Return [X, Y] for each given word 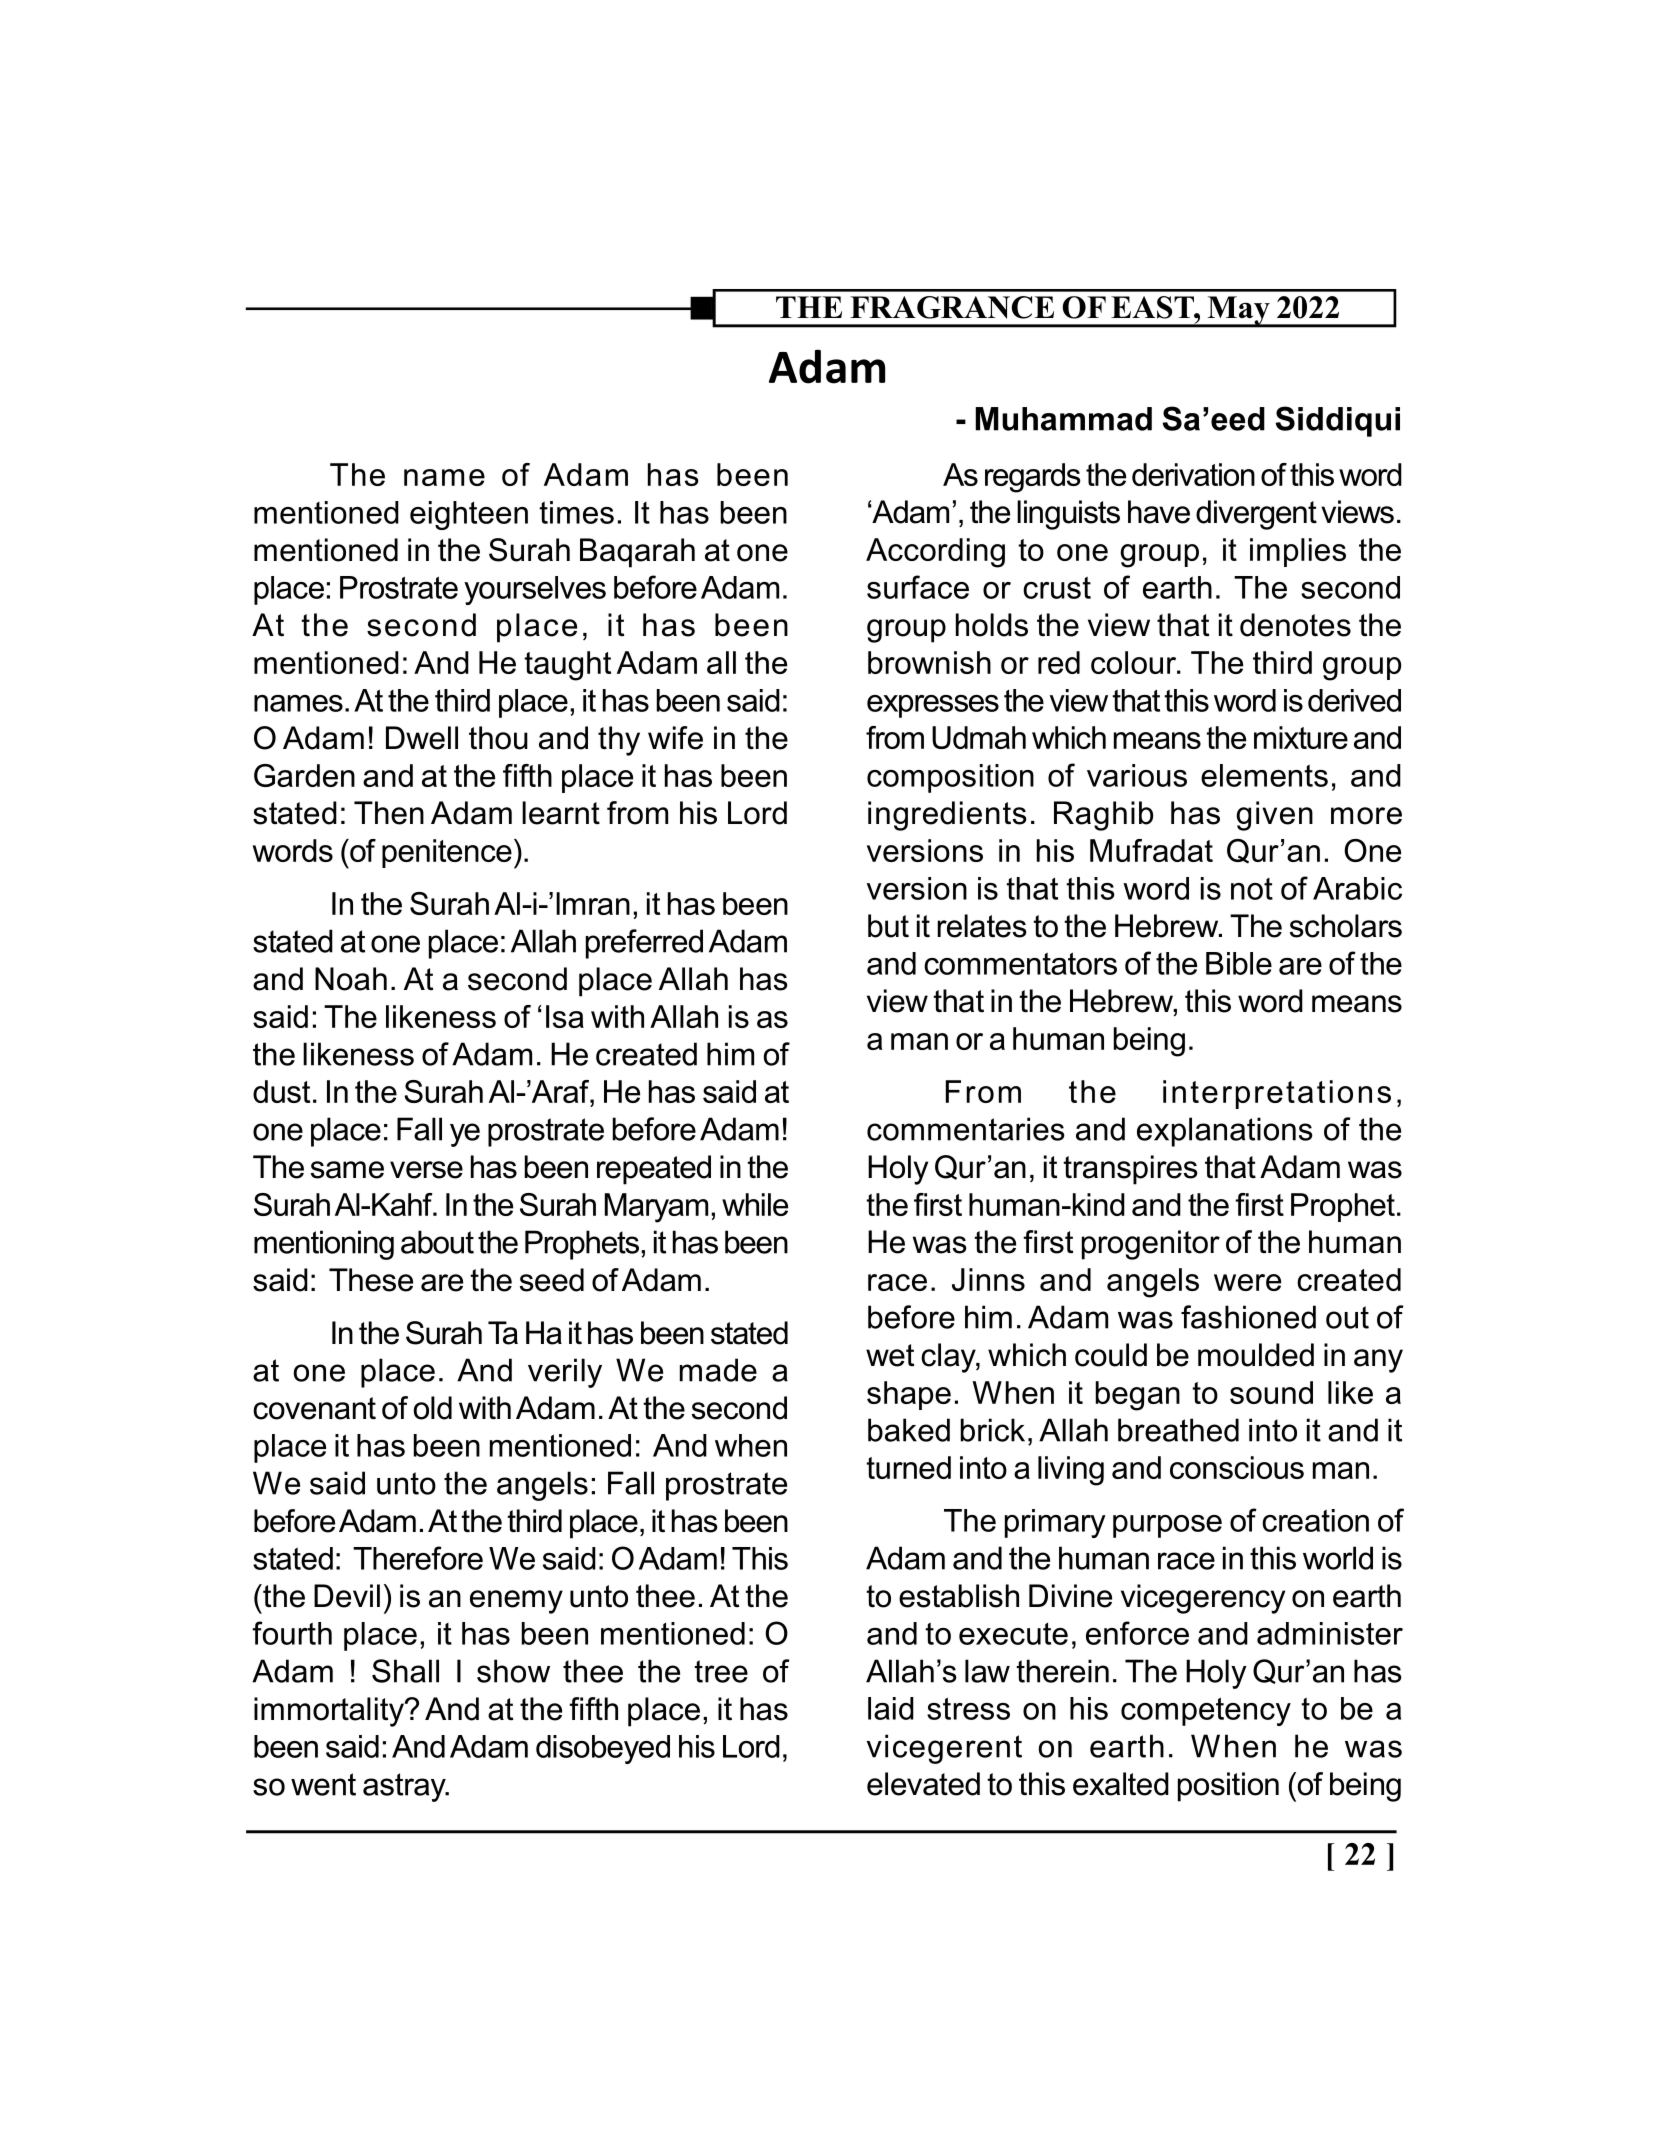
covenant [314, 1408]
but [888, 926]
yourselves [535, 590]
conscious [1237, 1467]
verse [426, 1170]
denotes [1295, 625]
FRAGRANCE [952, 307]
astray [405, 1787]
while [755, 1204]
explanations [1225, 1132]
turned [908, 1467]
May [1238, 311]
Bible [1239, 963]
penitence [447, 853]
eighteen [469, 515]
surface [918, 587]
